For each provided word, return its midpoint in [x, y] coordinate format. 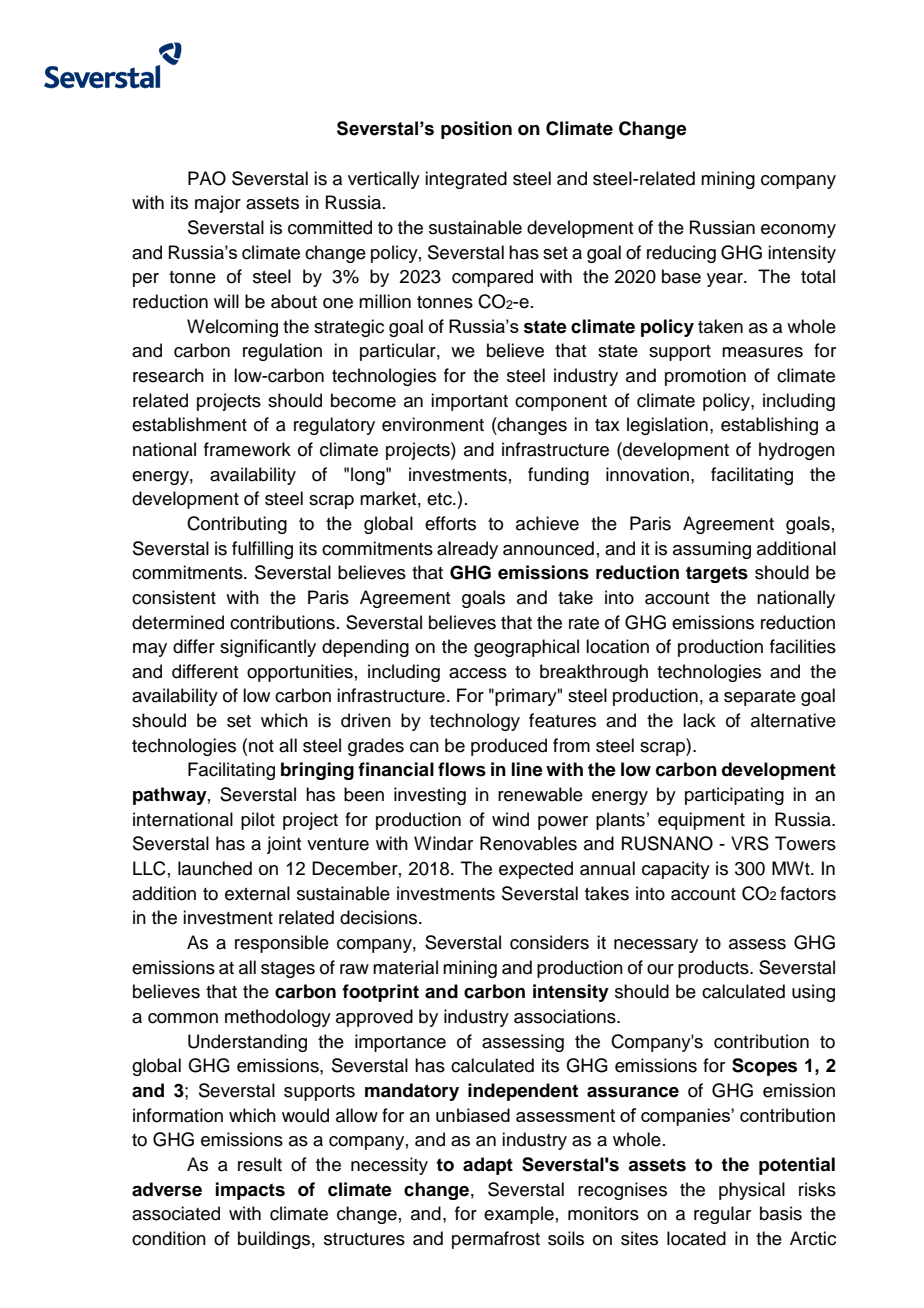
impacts [250, 1191]
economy [798, 231]
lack [699, 720]
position [476, 130]
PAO [207, 178]
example [519, 1215]
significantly [268, 648]
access [478, 673]
